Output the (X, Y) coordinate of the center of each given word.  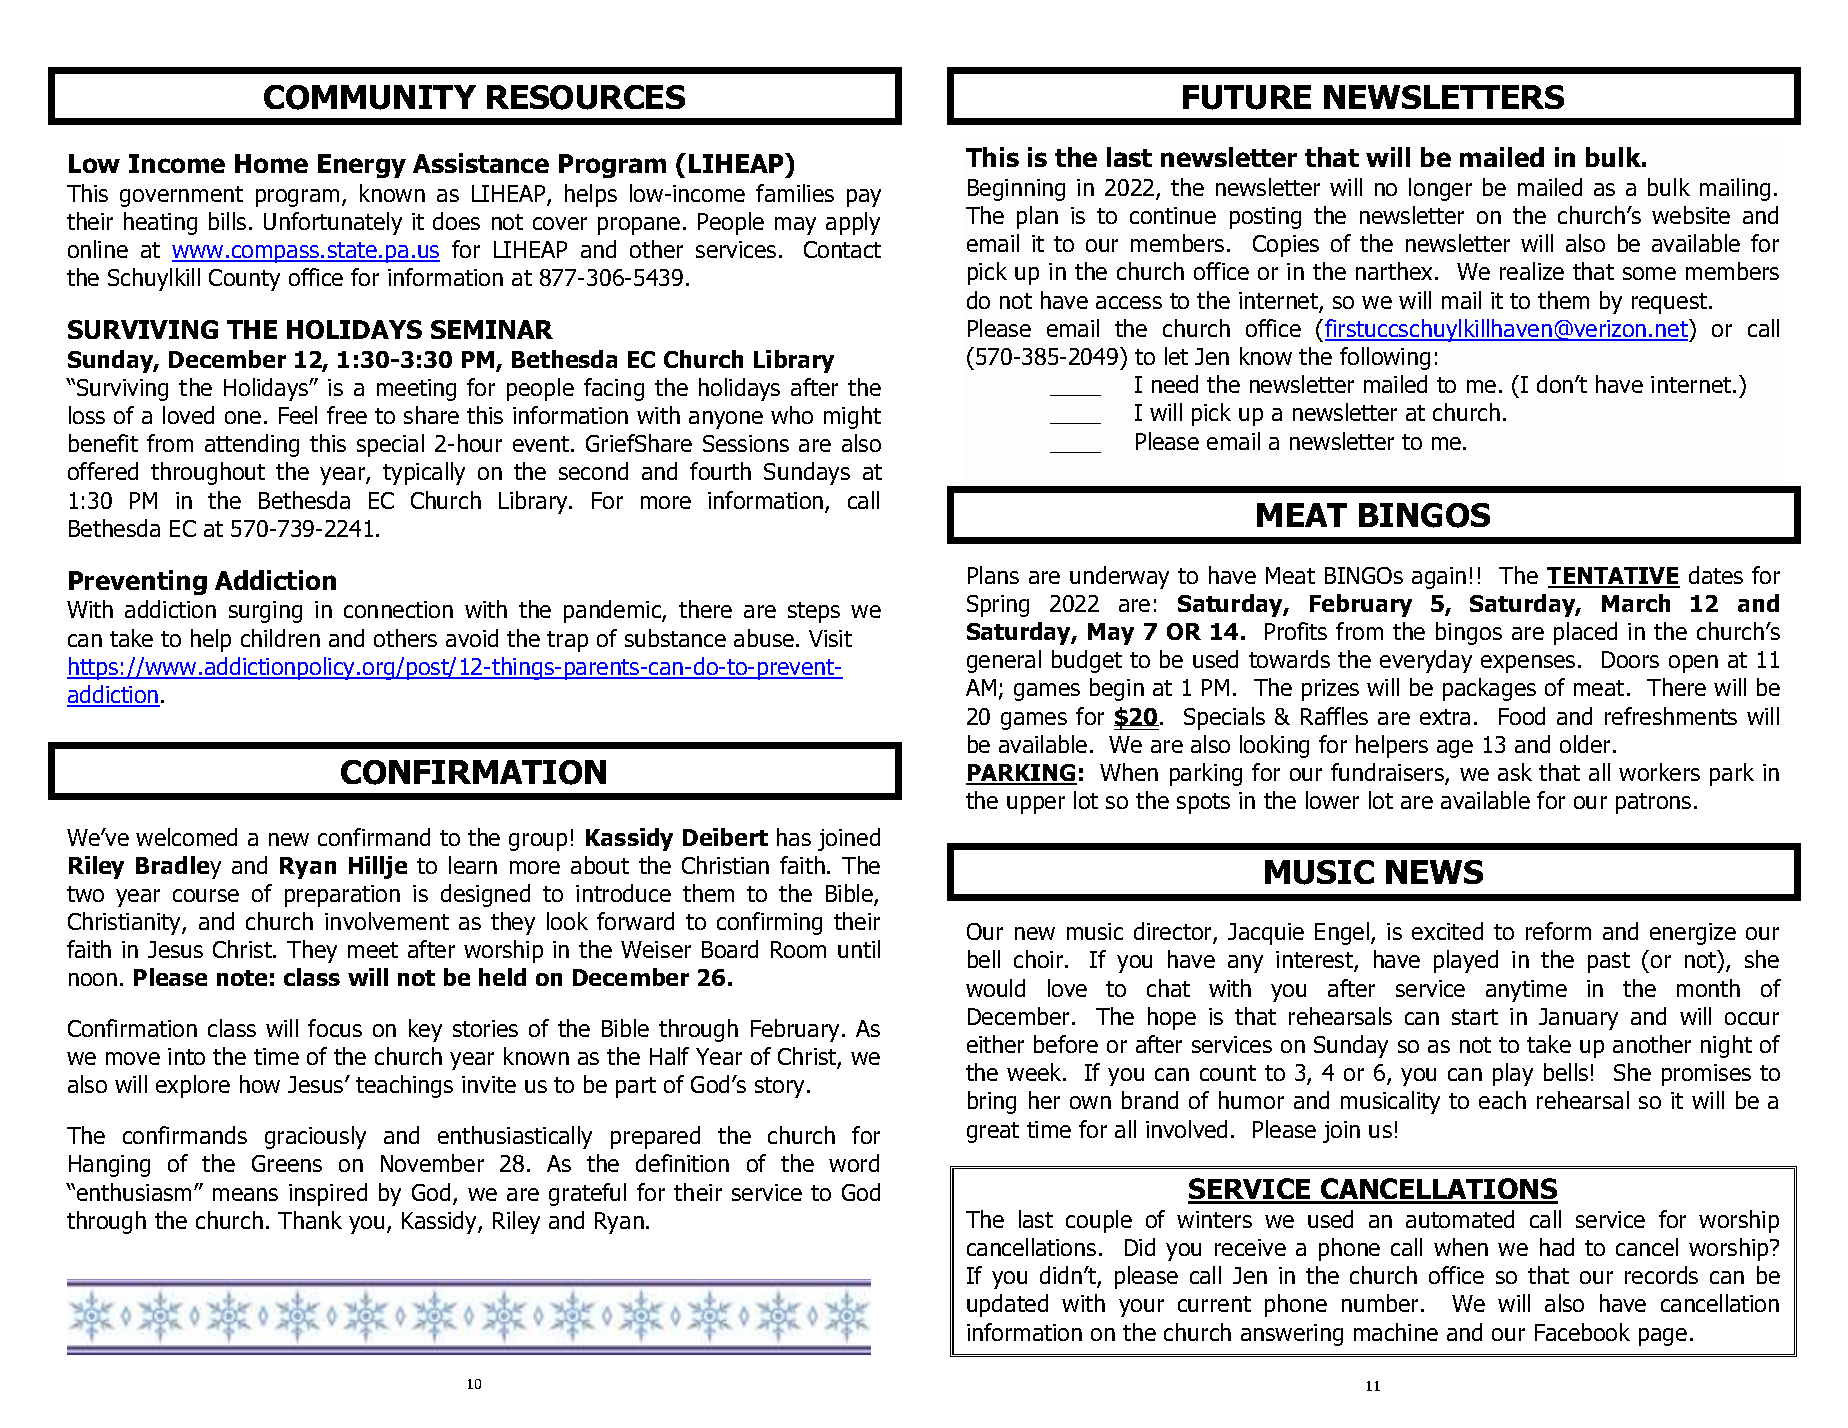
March (1636, 603)
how (260, 1084)
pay (864, 198)
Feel (298, 415)
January (1578, 1019)
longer (1440, 189)
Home (271, 163)
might (852, 417)
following (1385, 358)
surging (265, 612)
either (995, 1044)
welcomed (186, 837)
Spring (998, 606)
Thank (310, 1220)
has (794, 837)
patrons (1653, 803)
